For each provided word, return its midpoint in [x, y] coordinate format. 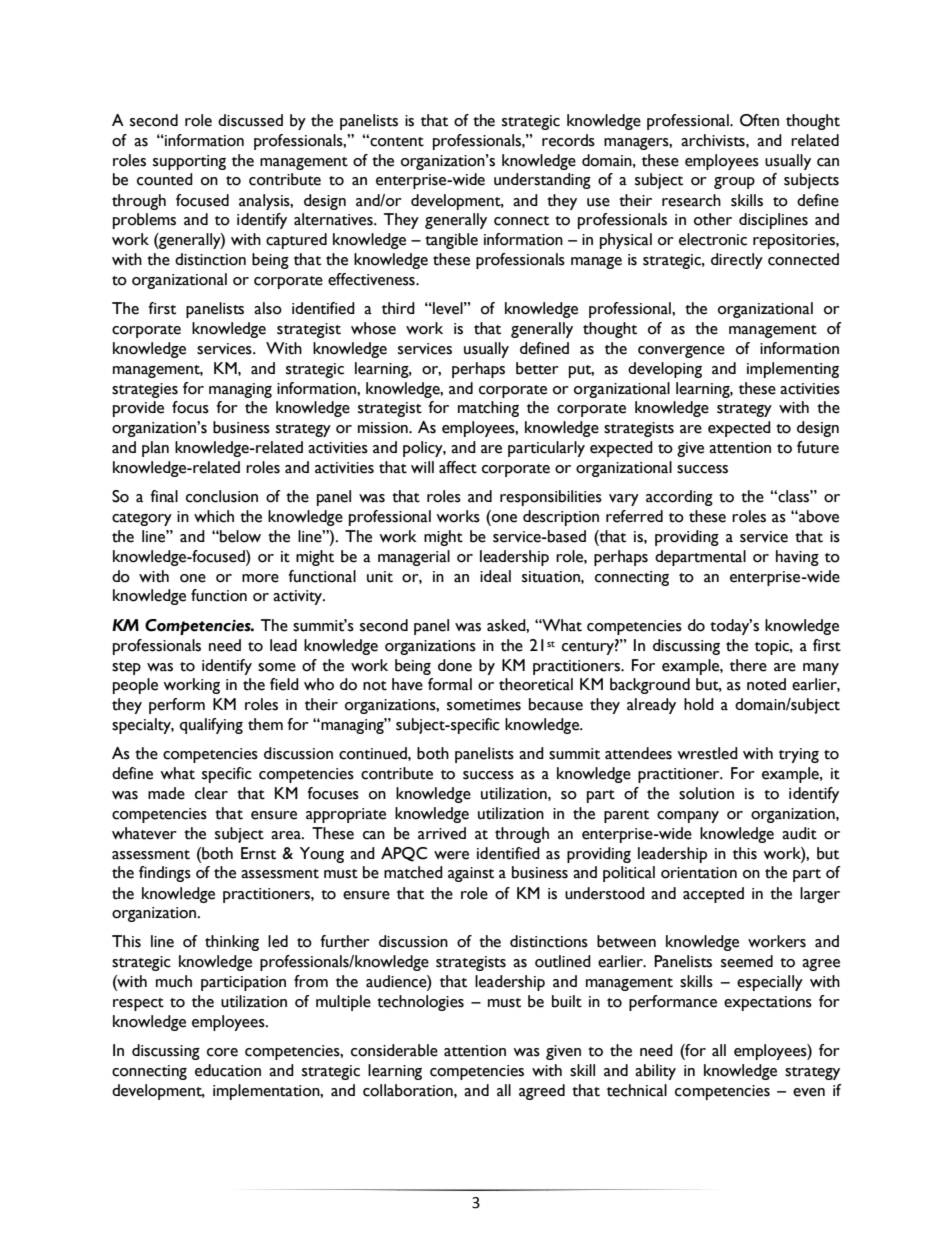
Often [759, 120]
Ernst [258, 853]
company [688, 817]
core [222, 1052]
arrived [442, 833]
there [748, 665]
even [809, 1092]
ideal [495, 576]
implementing [793, 370]
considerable [394, 1050]
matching [488, 409]
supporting [189, 162]
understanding [542, 181]
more [260, 578]
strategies [145, 390]
